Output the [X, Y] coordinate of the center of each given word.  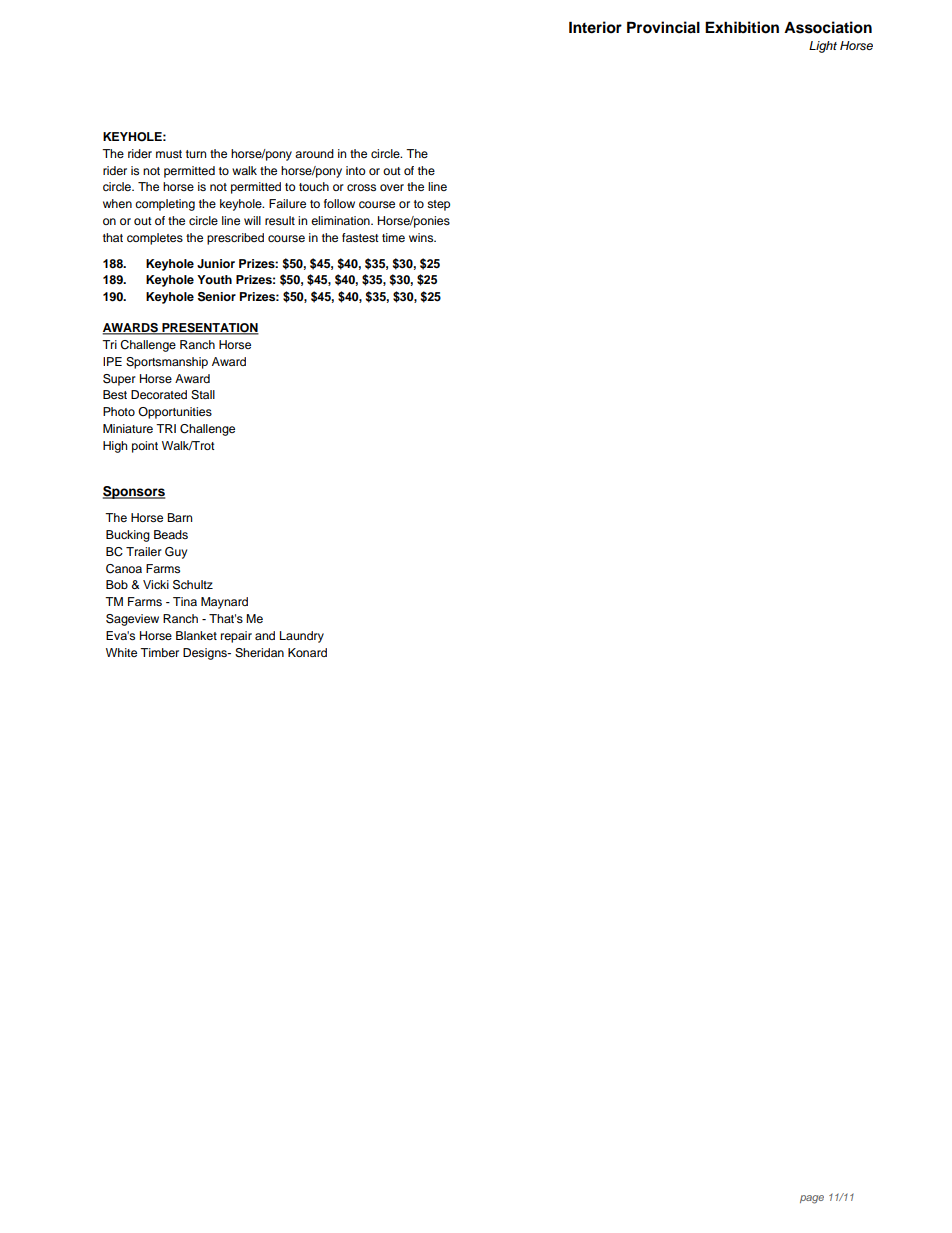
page [812, 1199]
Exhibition [742, 27]
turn [196, 154]
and [265, 635]
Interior [595, 27]
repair [236, 637]
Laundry [302, 637]
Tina [185, 601]
